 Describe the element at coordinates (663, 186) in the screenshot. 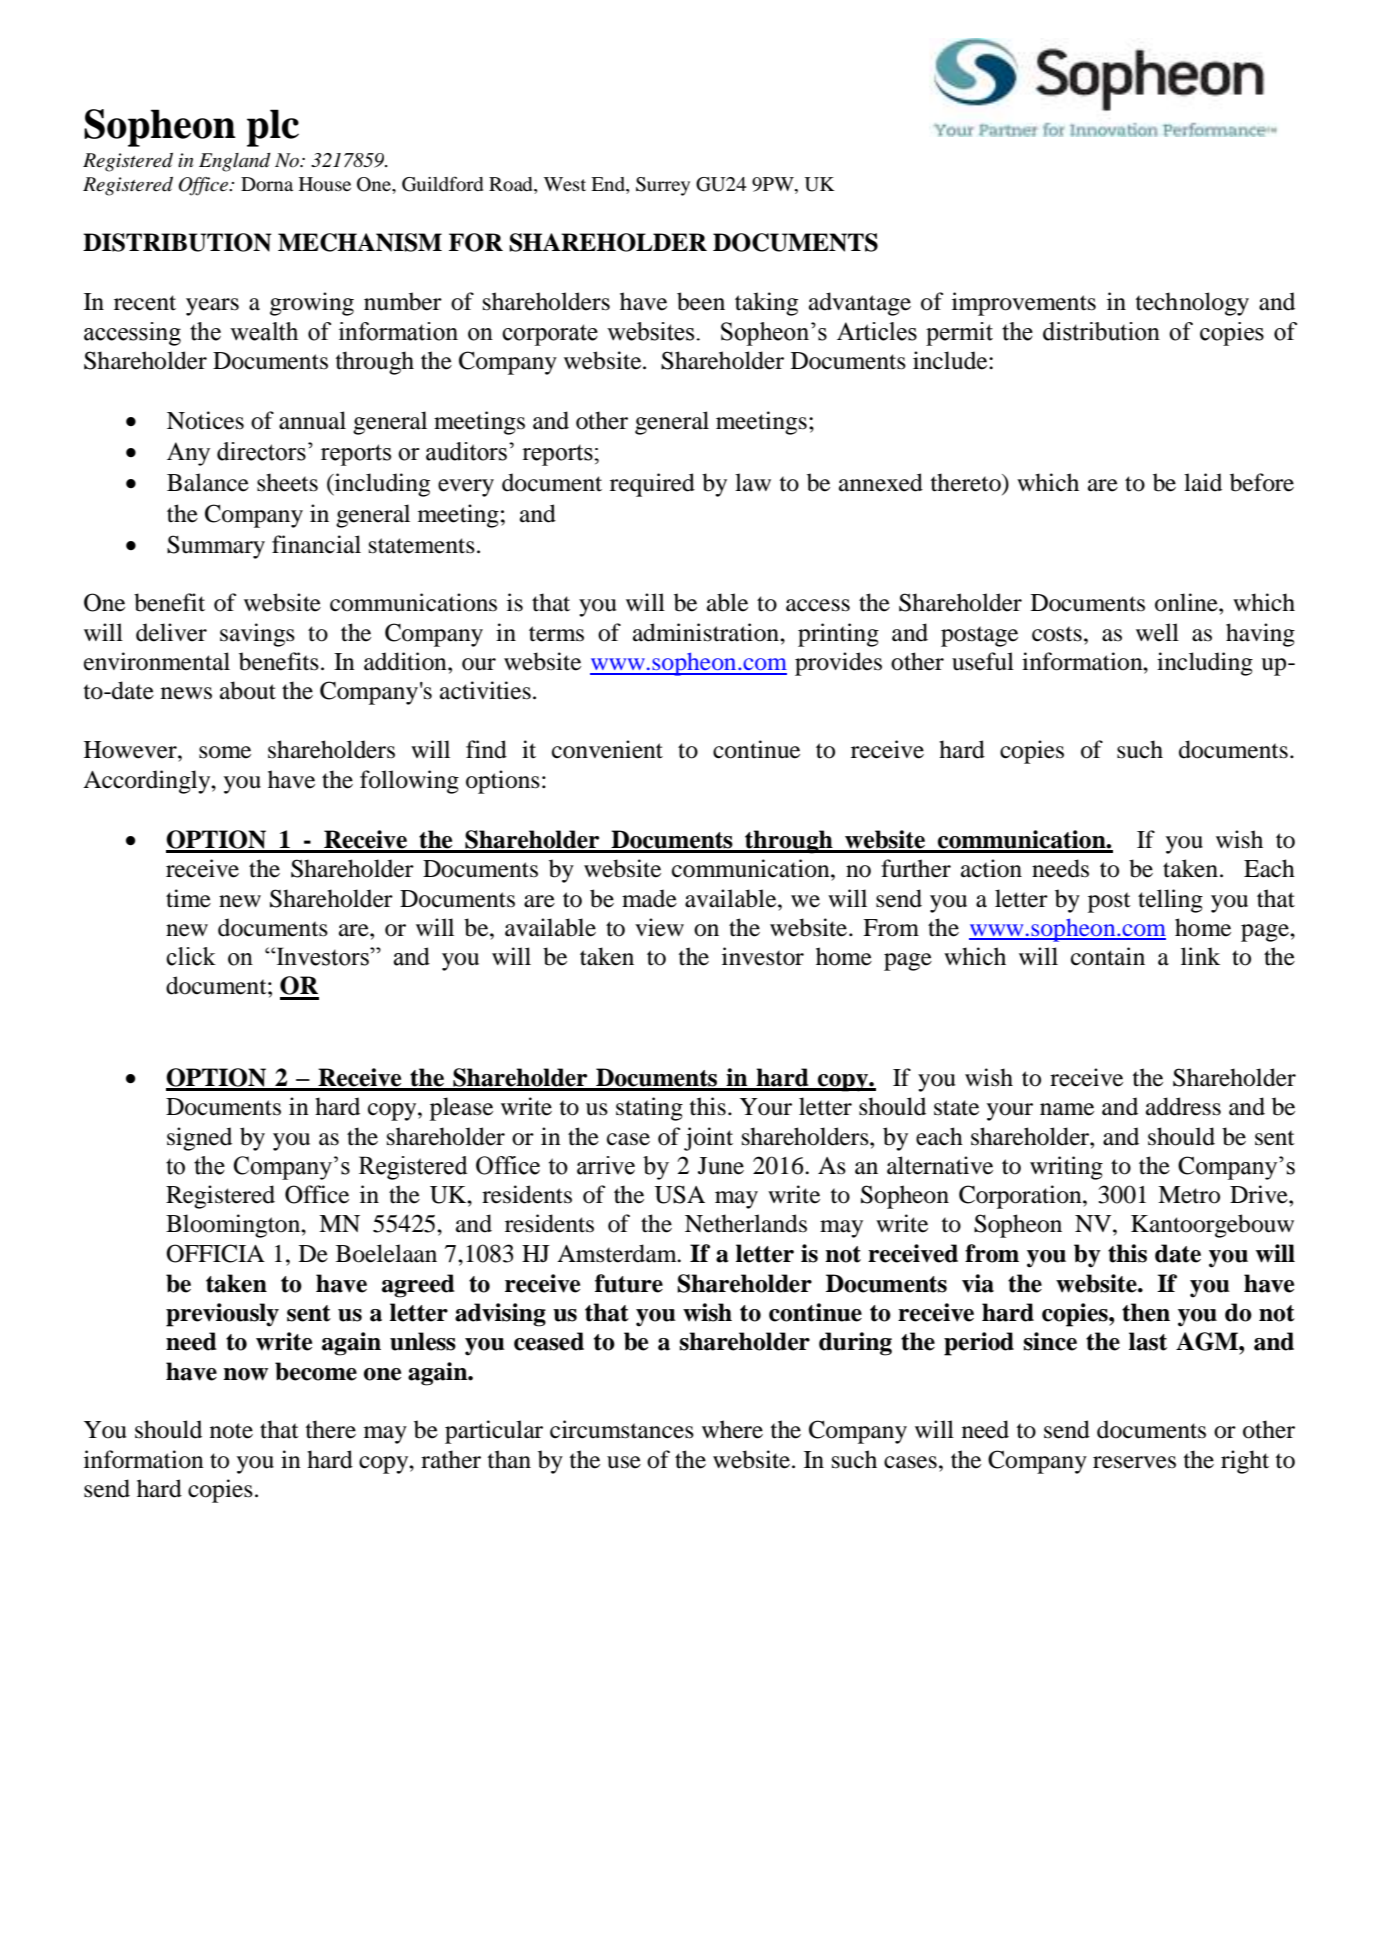

I see `Surrey` at that location.
